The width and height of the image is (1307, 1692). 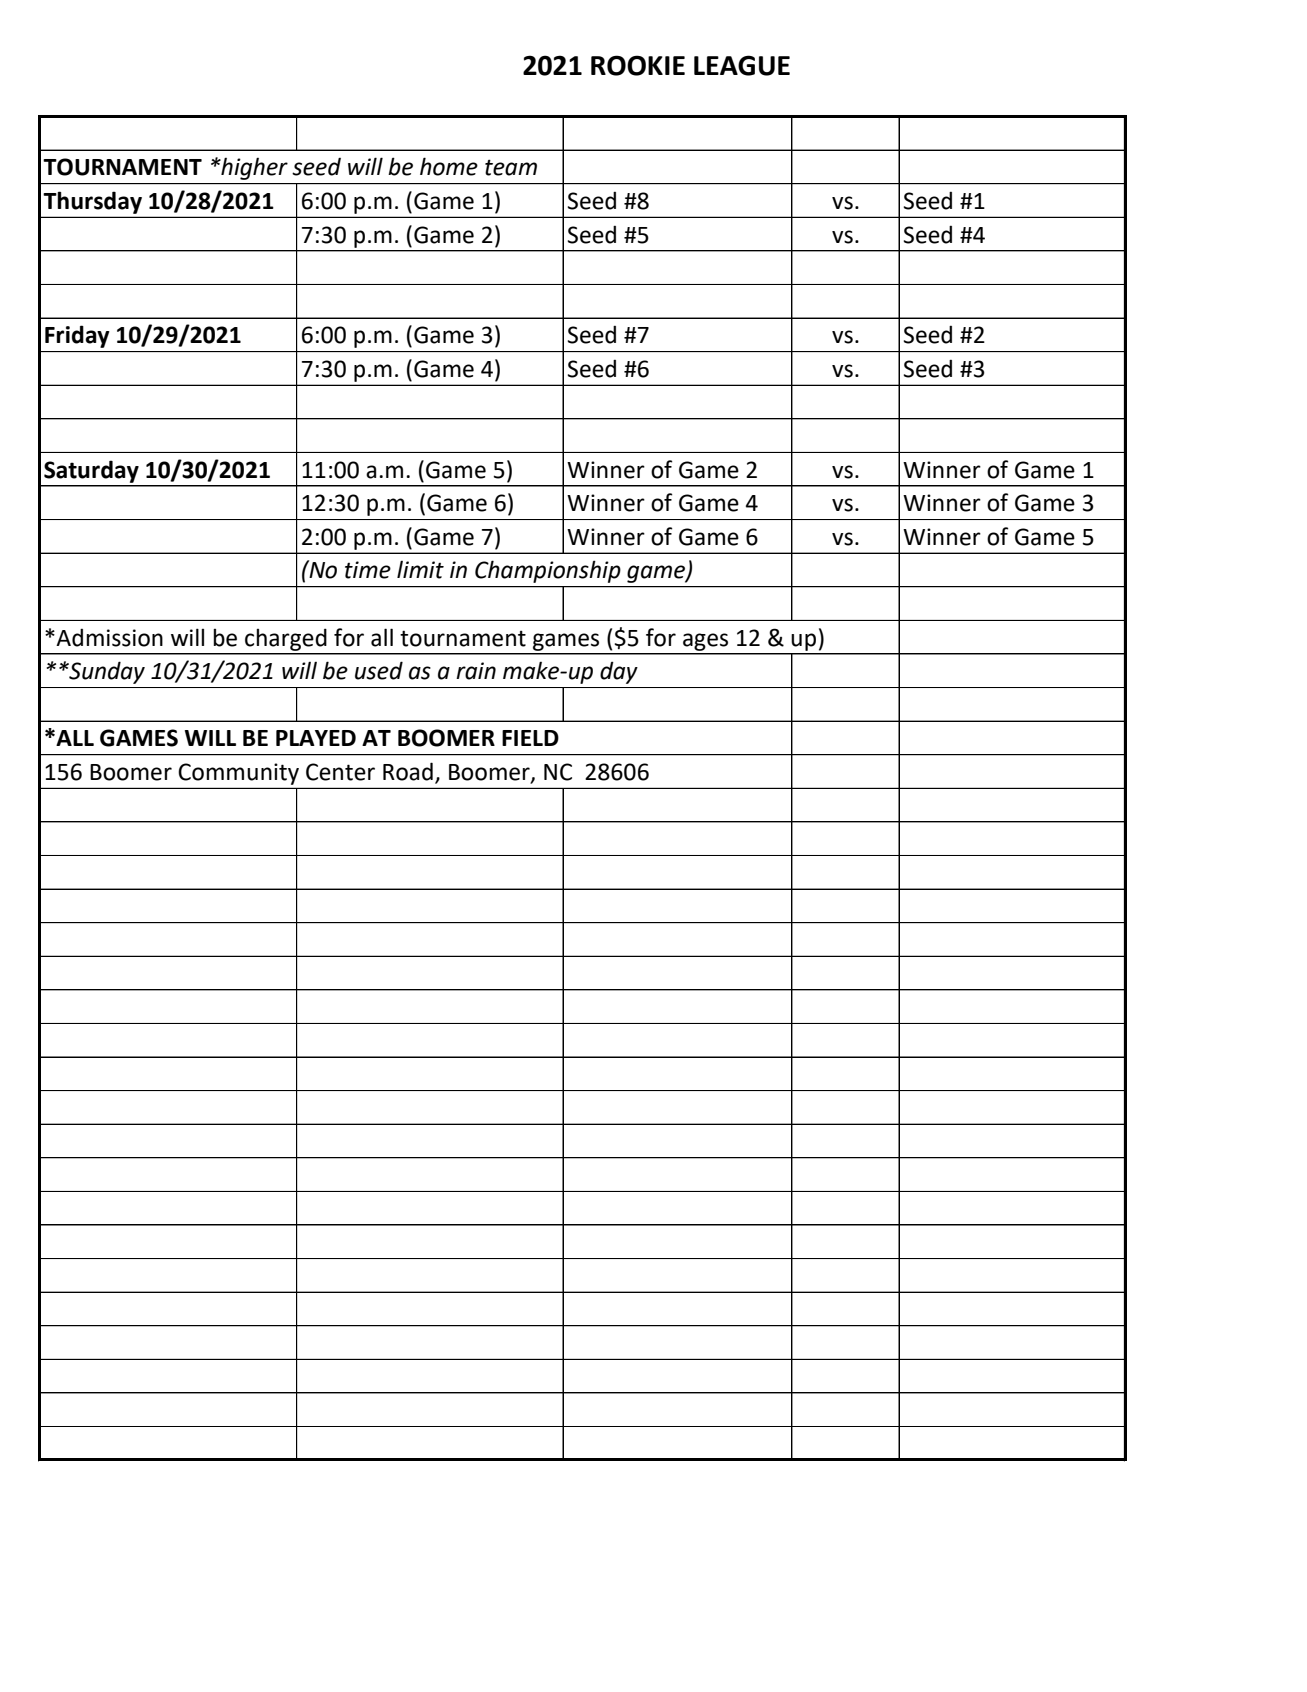 What do you see at coordinates (253, 169) in the image?
I see `higher` at bounding box center [253, 169].
